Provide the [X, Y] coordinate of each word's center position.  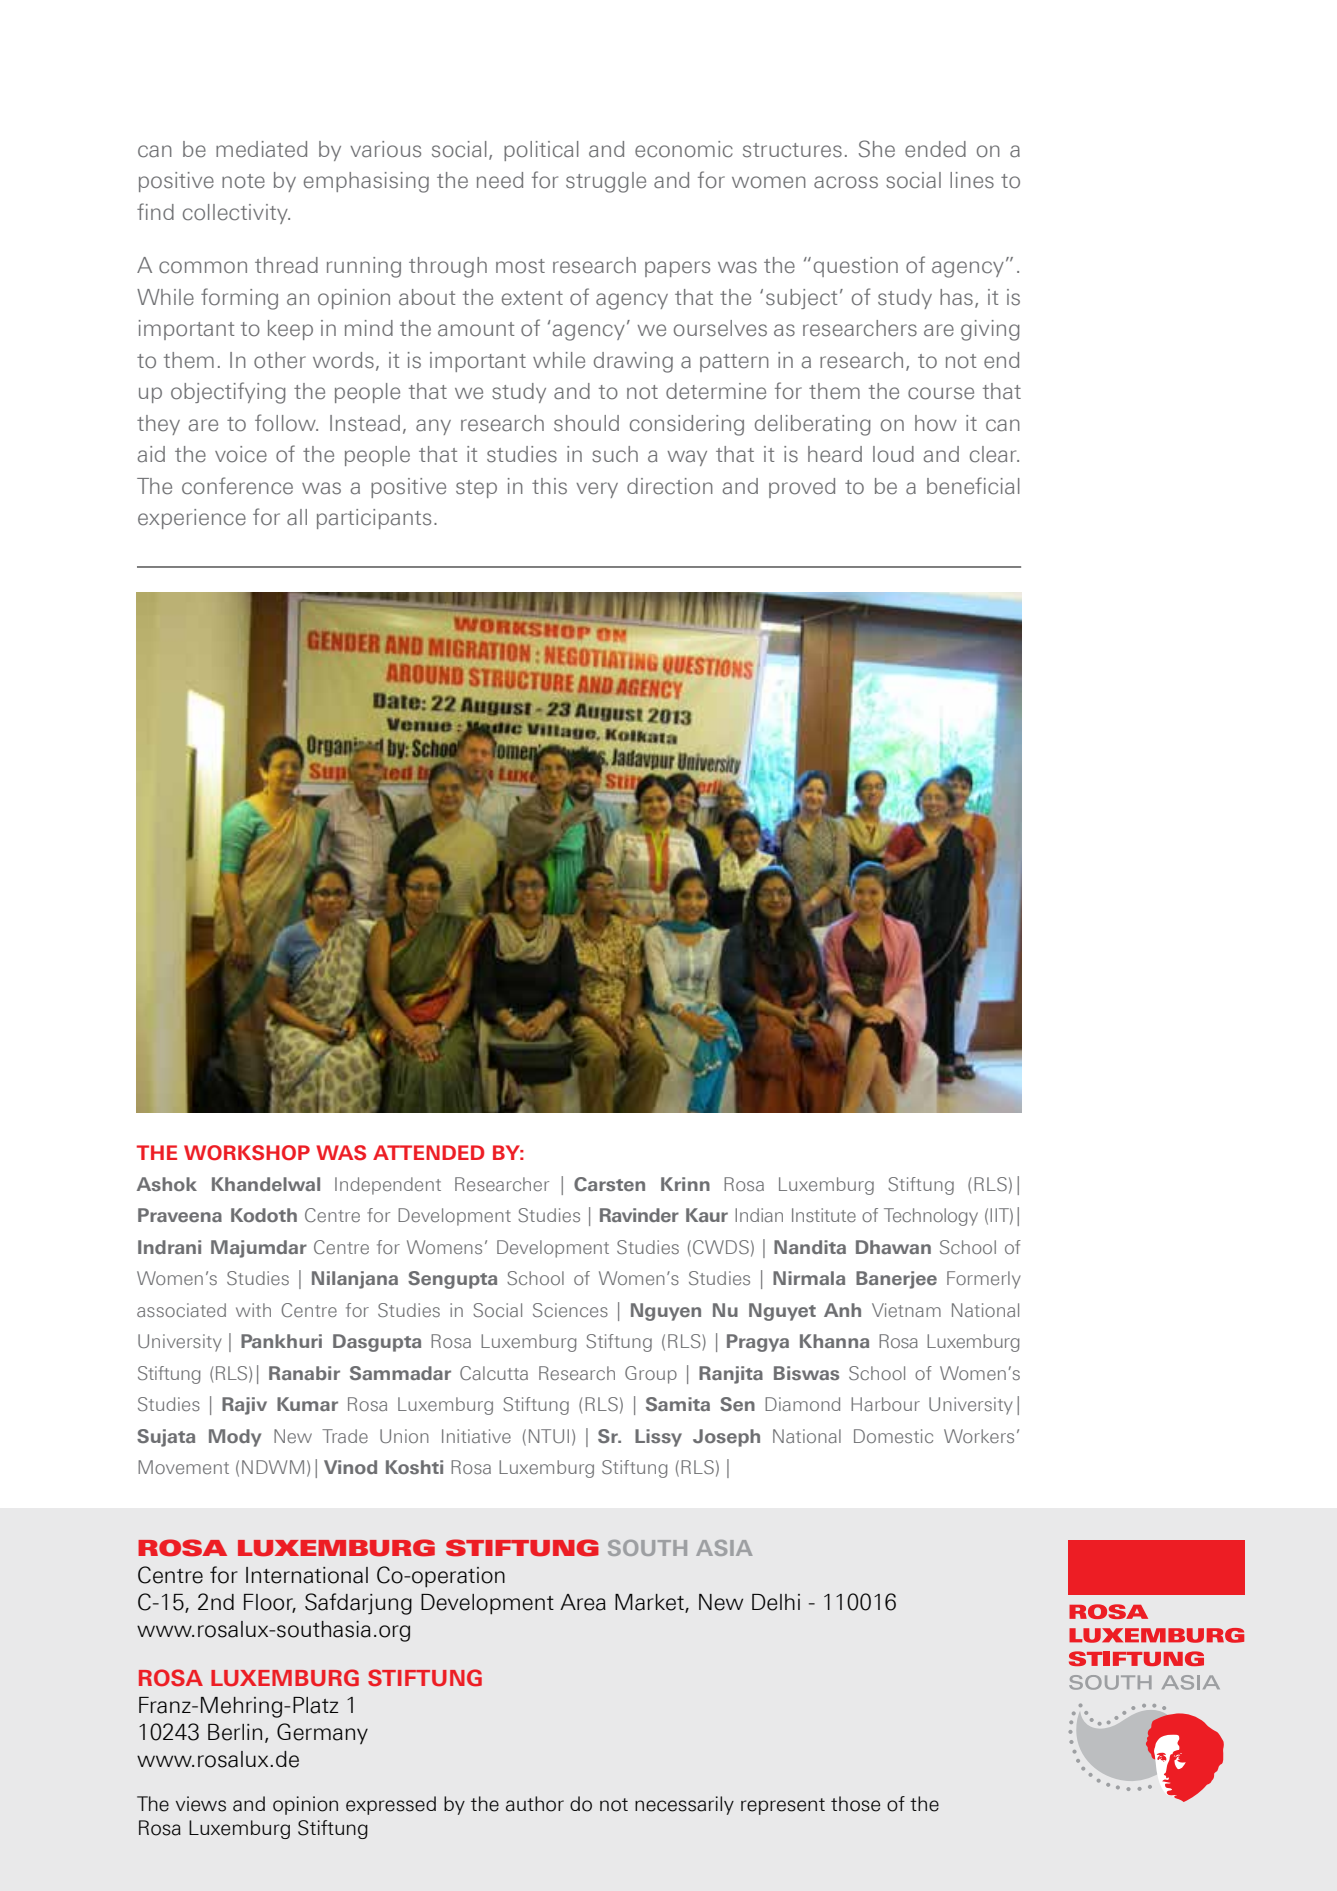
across [846, 182]
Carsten [609, 1184]
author [535, 1804]
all [297, 517]
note [243, 181]
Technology [931, 1217]
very [597, 490]
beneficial [973, 486]
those [855, 1804]
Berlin [235, 1732]
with [253, 1310]
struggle [606, 182]
